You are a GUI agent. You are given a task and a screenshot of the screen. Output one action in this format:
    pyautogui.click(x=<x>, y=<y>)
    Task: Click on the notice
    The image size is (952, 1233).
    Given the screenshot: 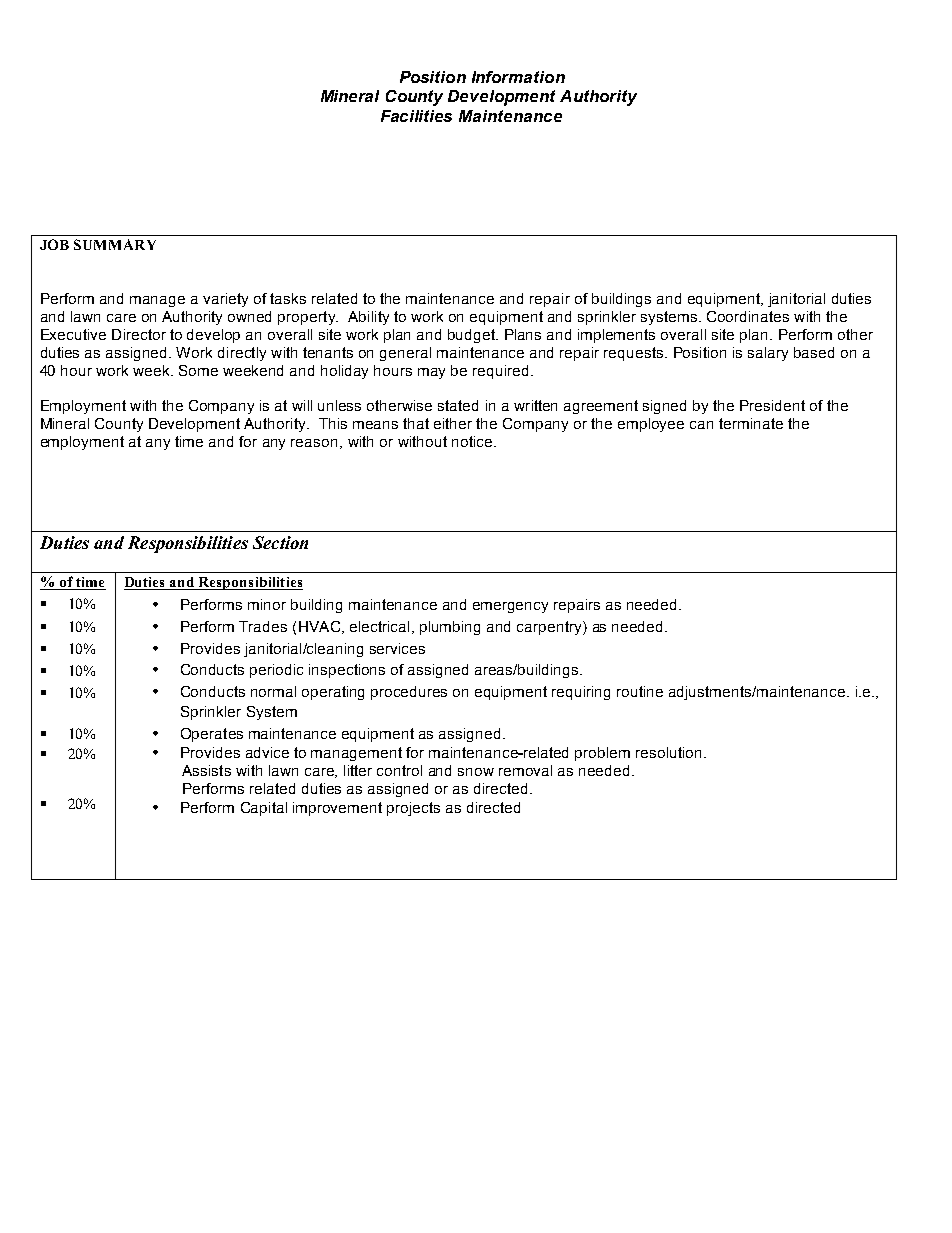 What is the action you would take?
    pyautogui.click(x=472, y=441)
